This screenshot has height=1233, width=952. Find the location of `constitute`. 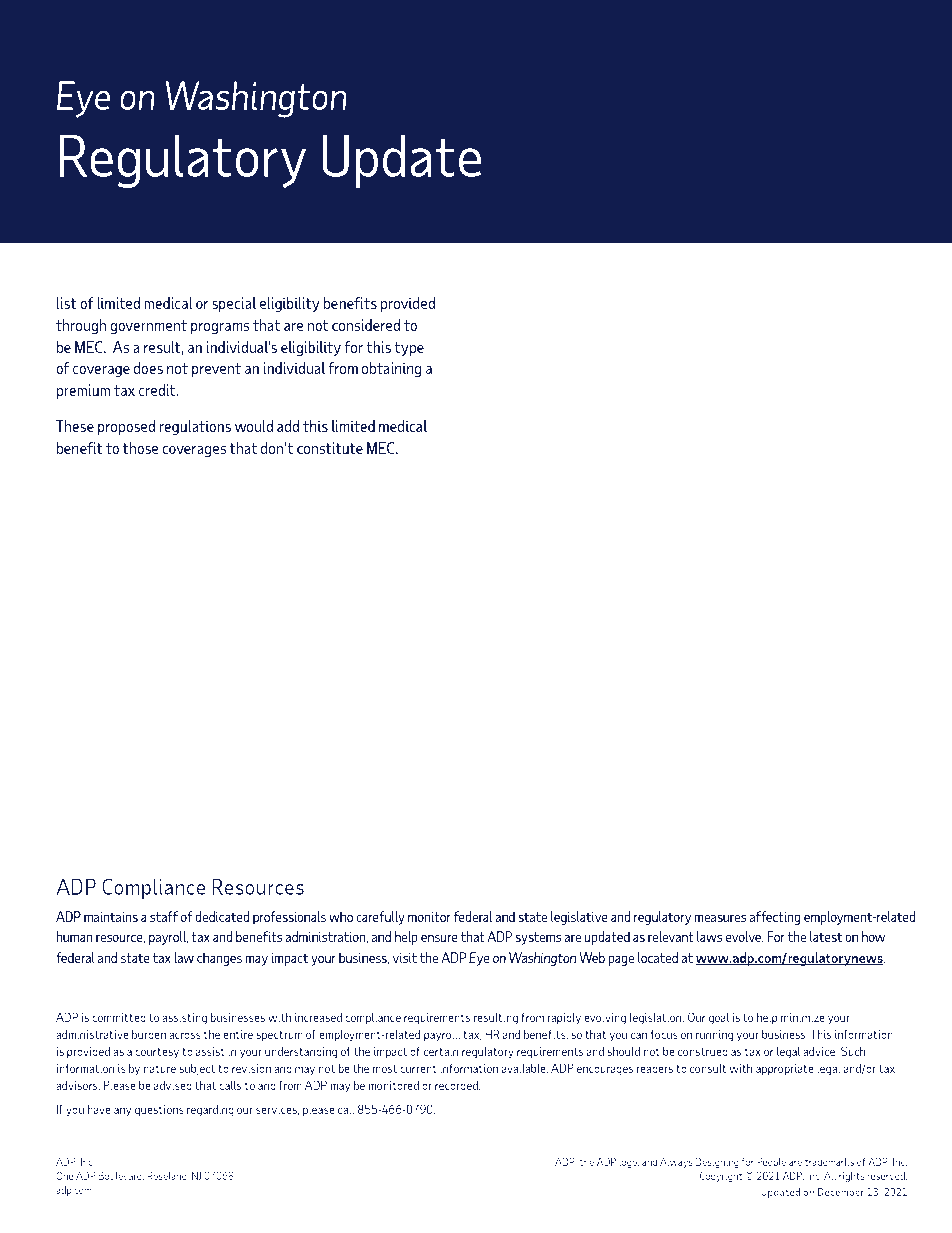

constitute is located at coordinates (330, 448).
